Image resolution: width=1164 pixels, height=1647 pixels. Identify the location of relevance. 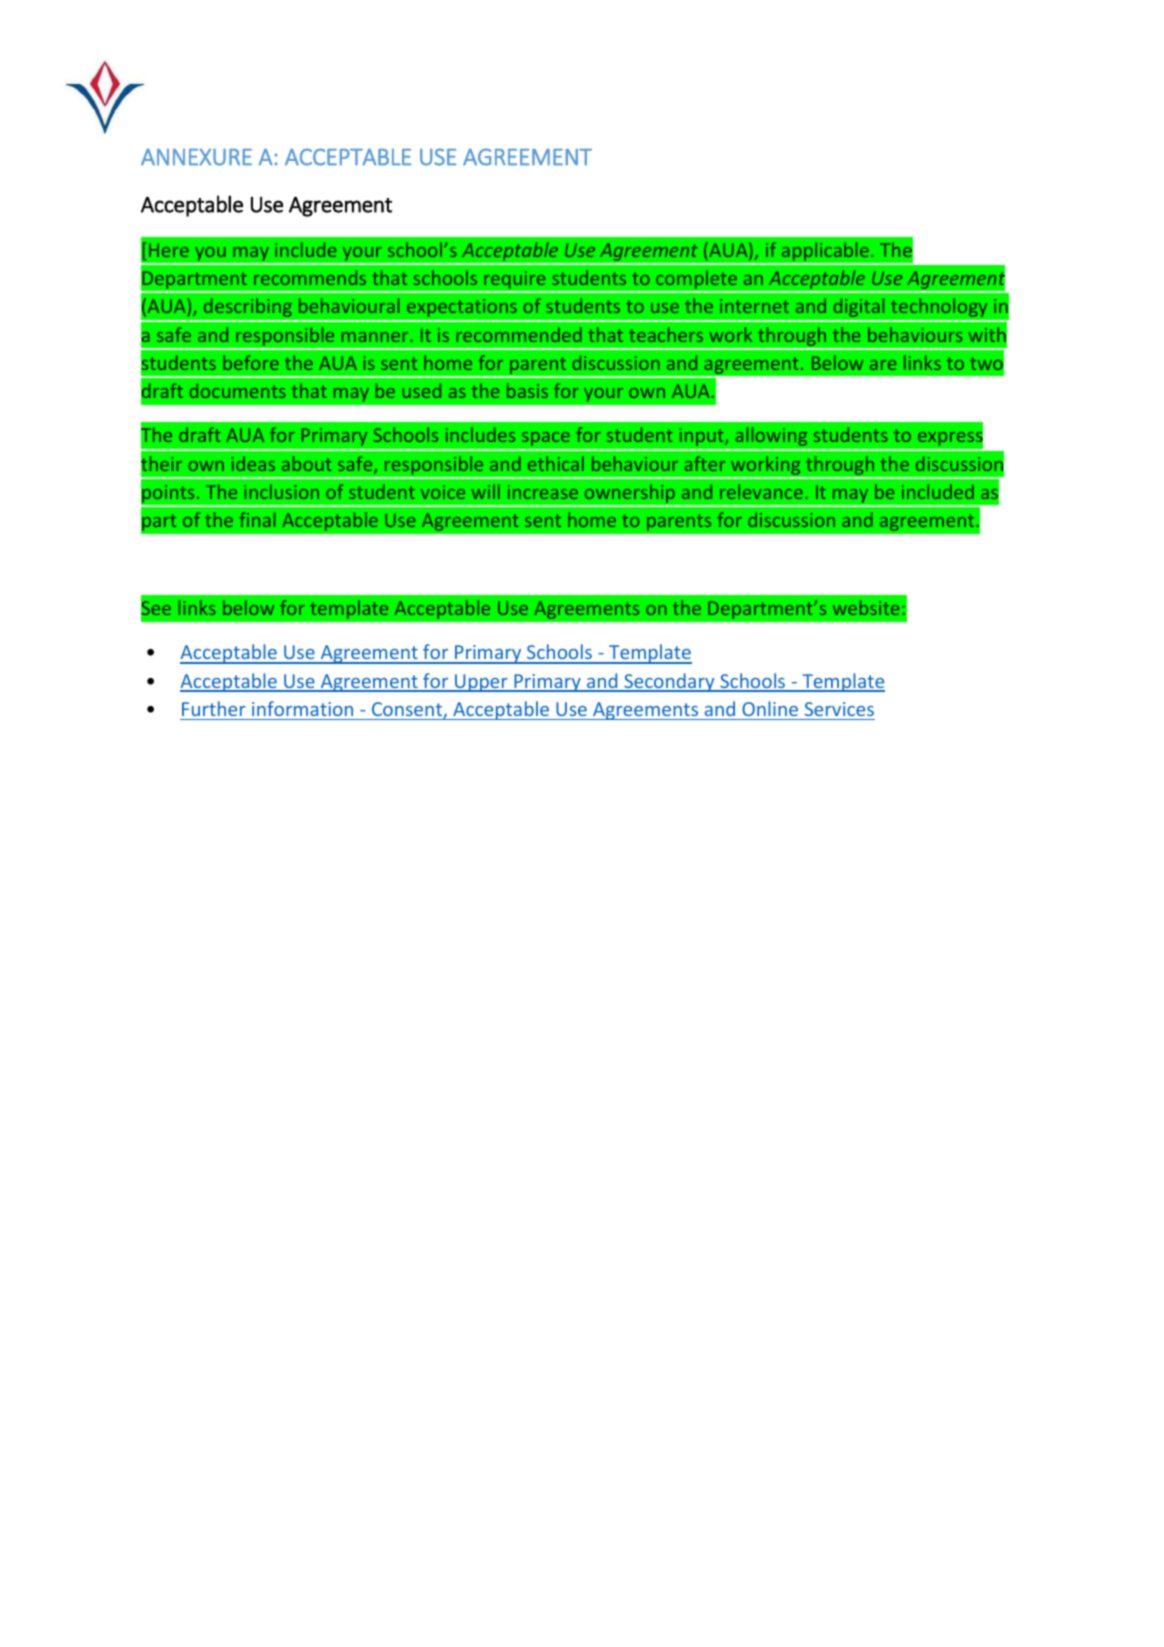
(761, 491).
